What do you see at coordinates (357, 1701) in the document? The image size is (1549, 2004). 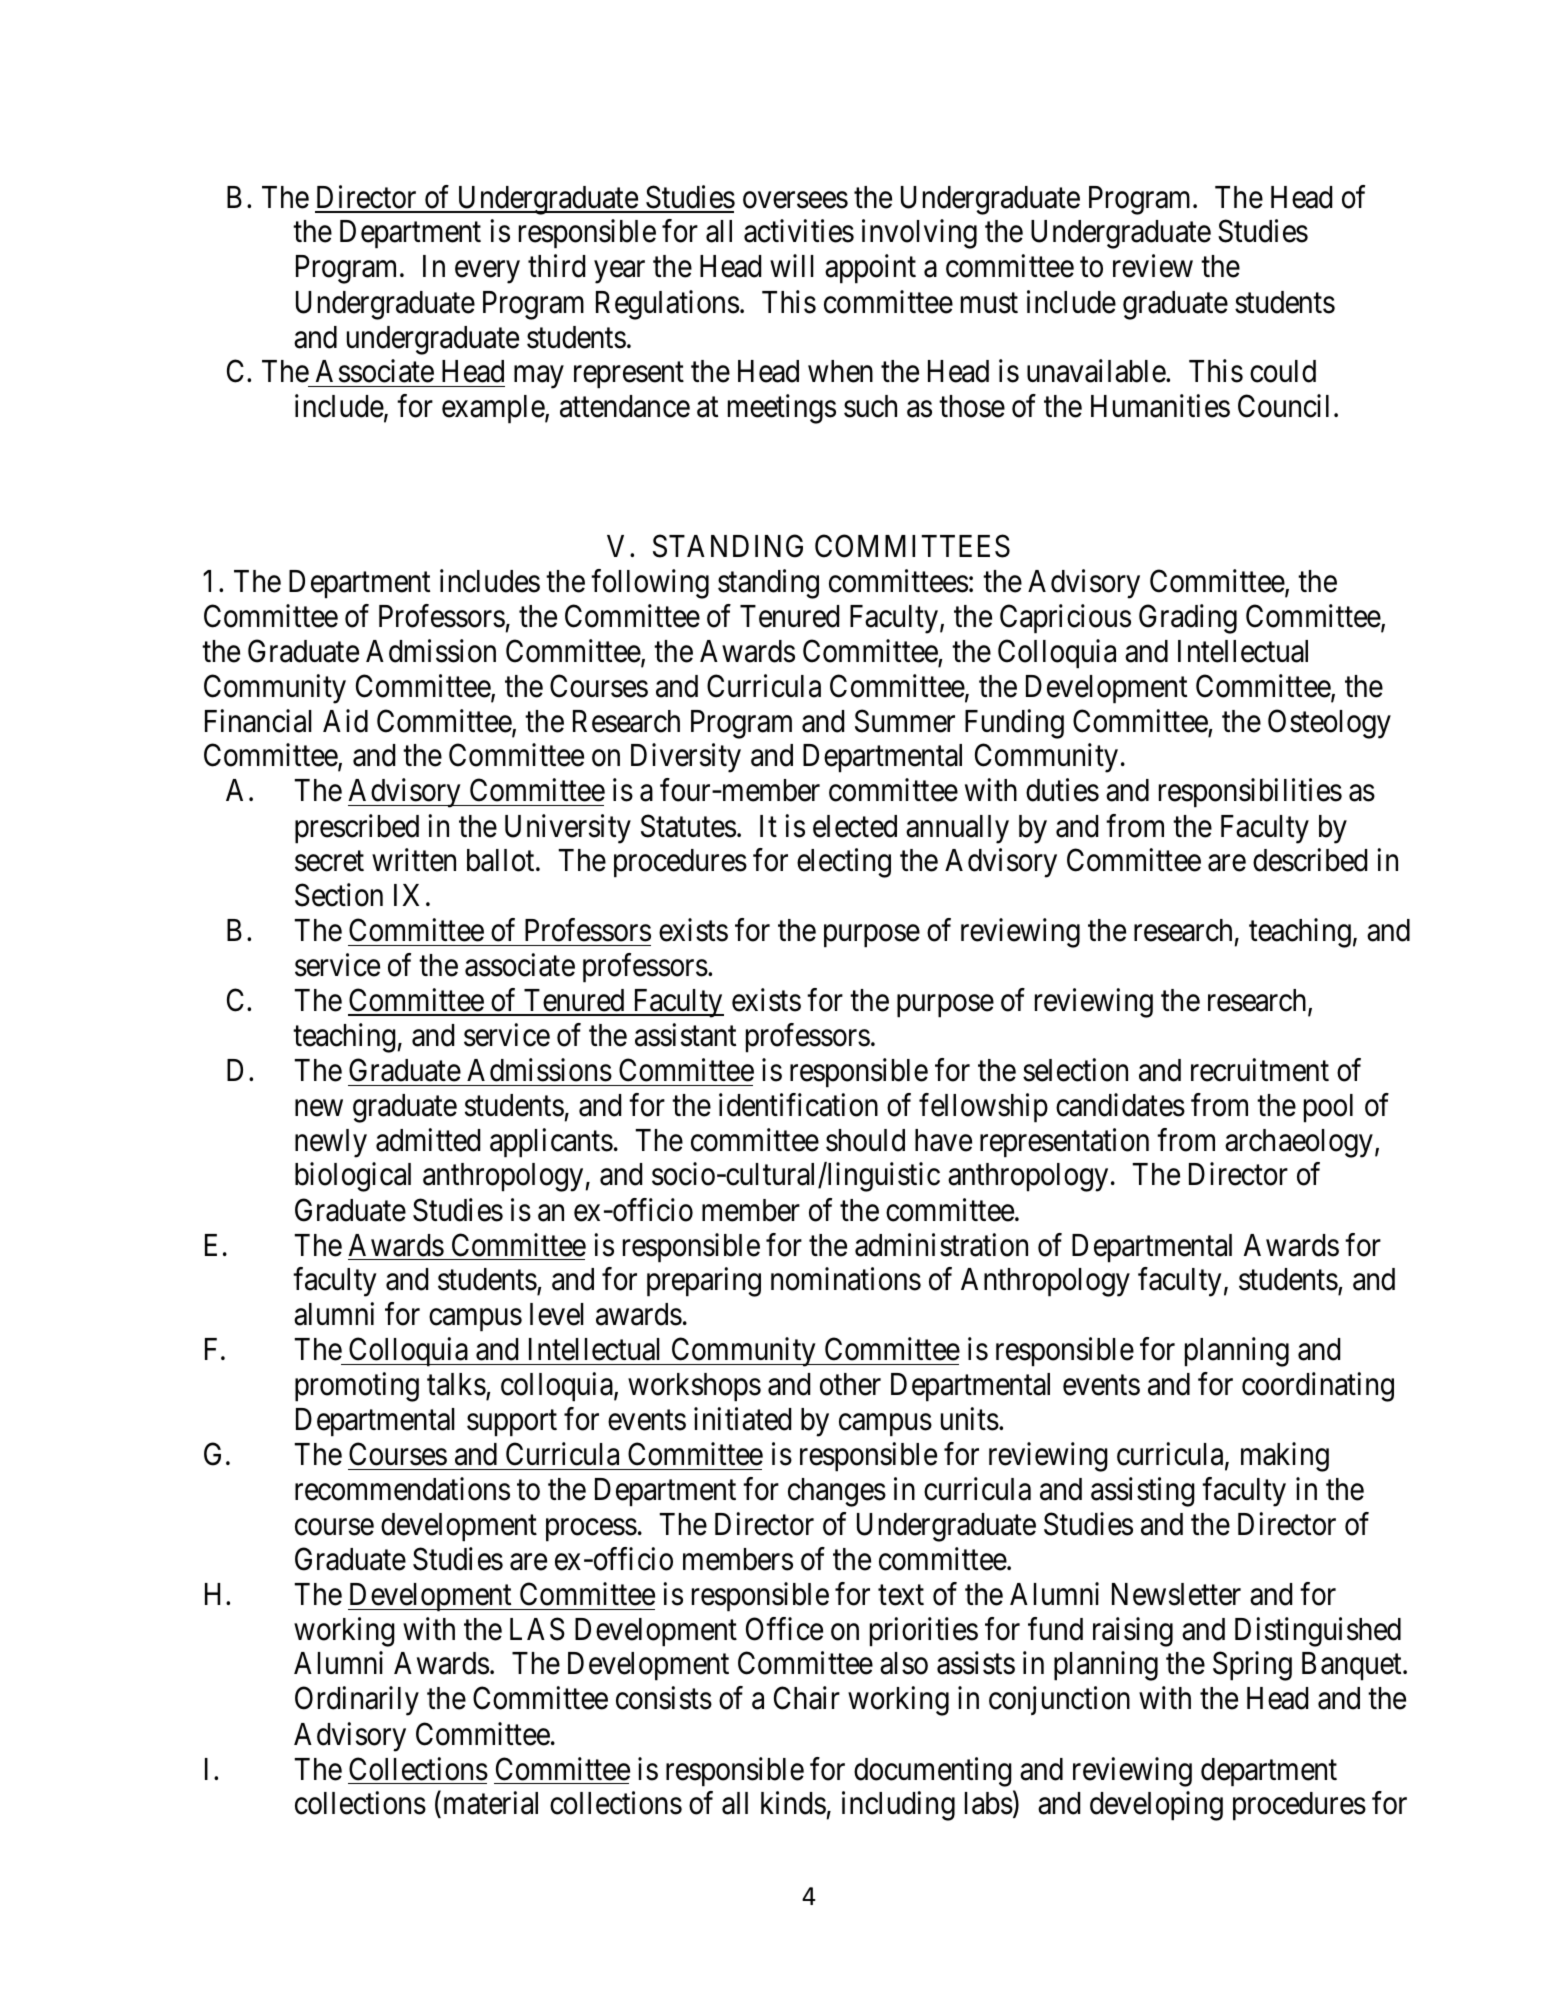 I see `Ordinarily` at bounding box center [357, 1701].
